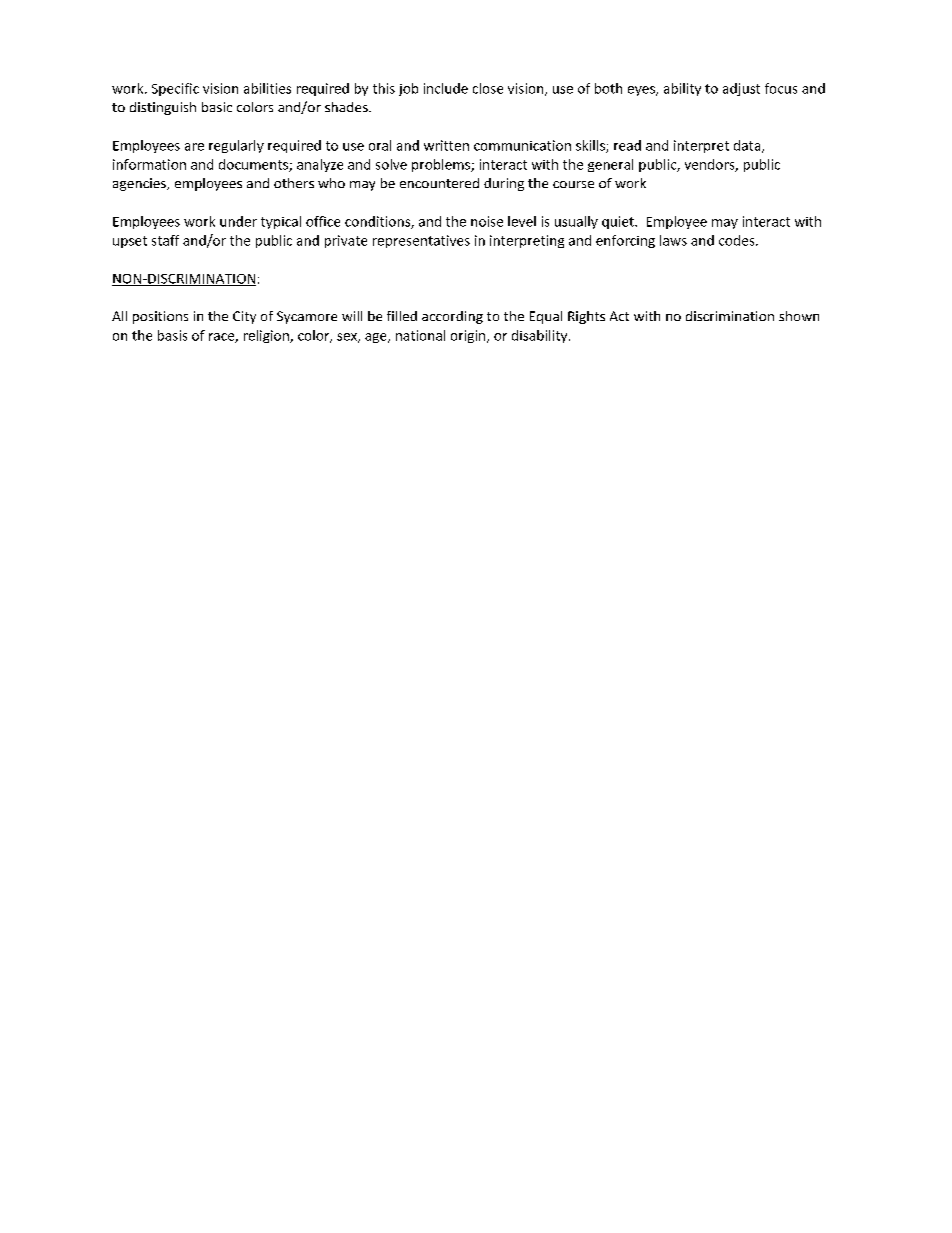 This screenshot has height=1233, width=952. What do you see at coordinates (469, 336) in the screenshot?
I see `origin` at bounding box center [469, 336].
